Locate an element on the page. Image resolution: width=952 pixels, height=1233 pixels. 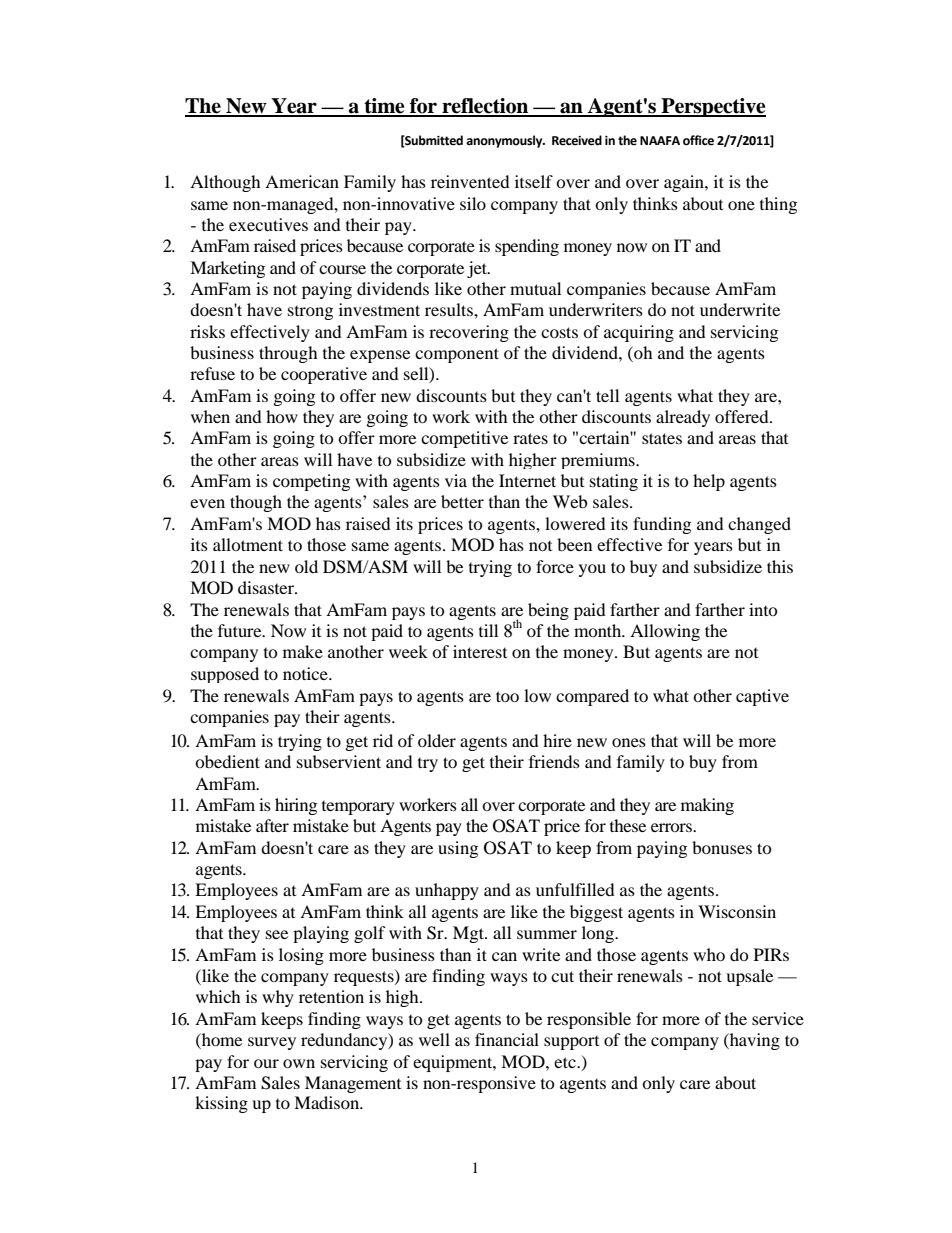
own is located at coordinates (299, 1063).
